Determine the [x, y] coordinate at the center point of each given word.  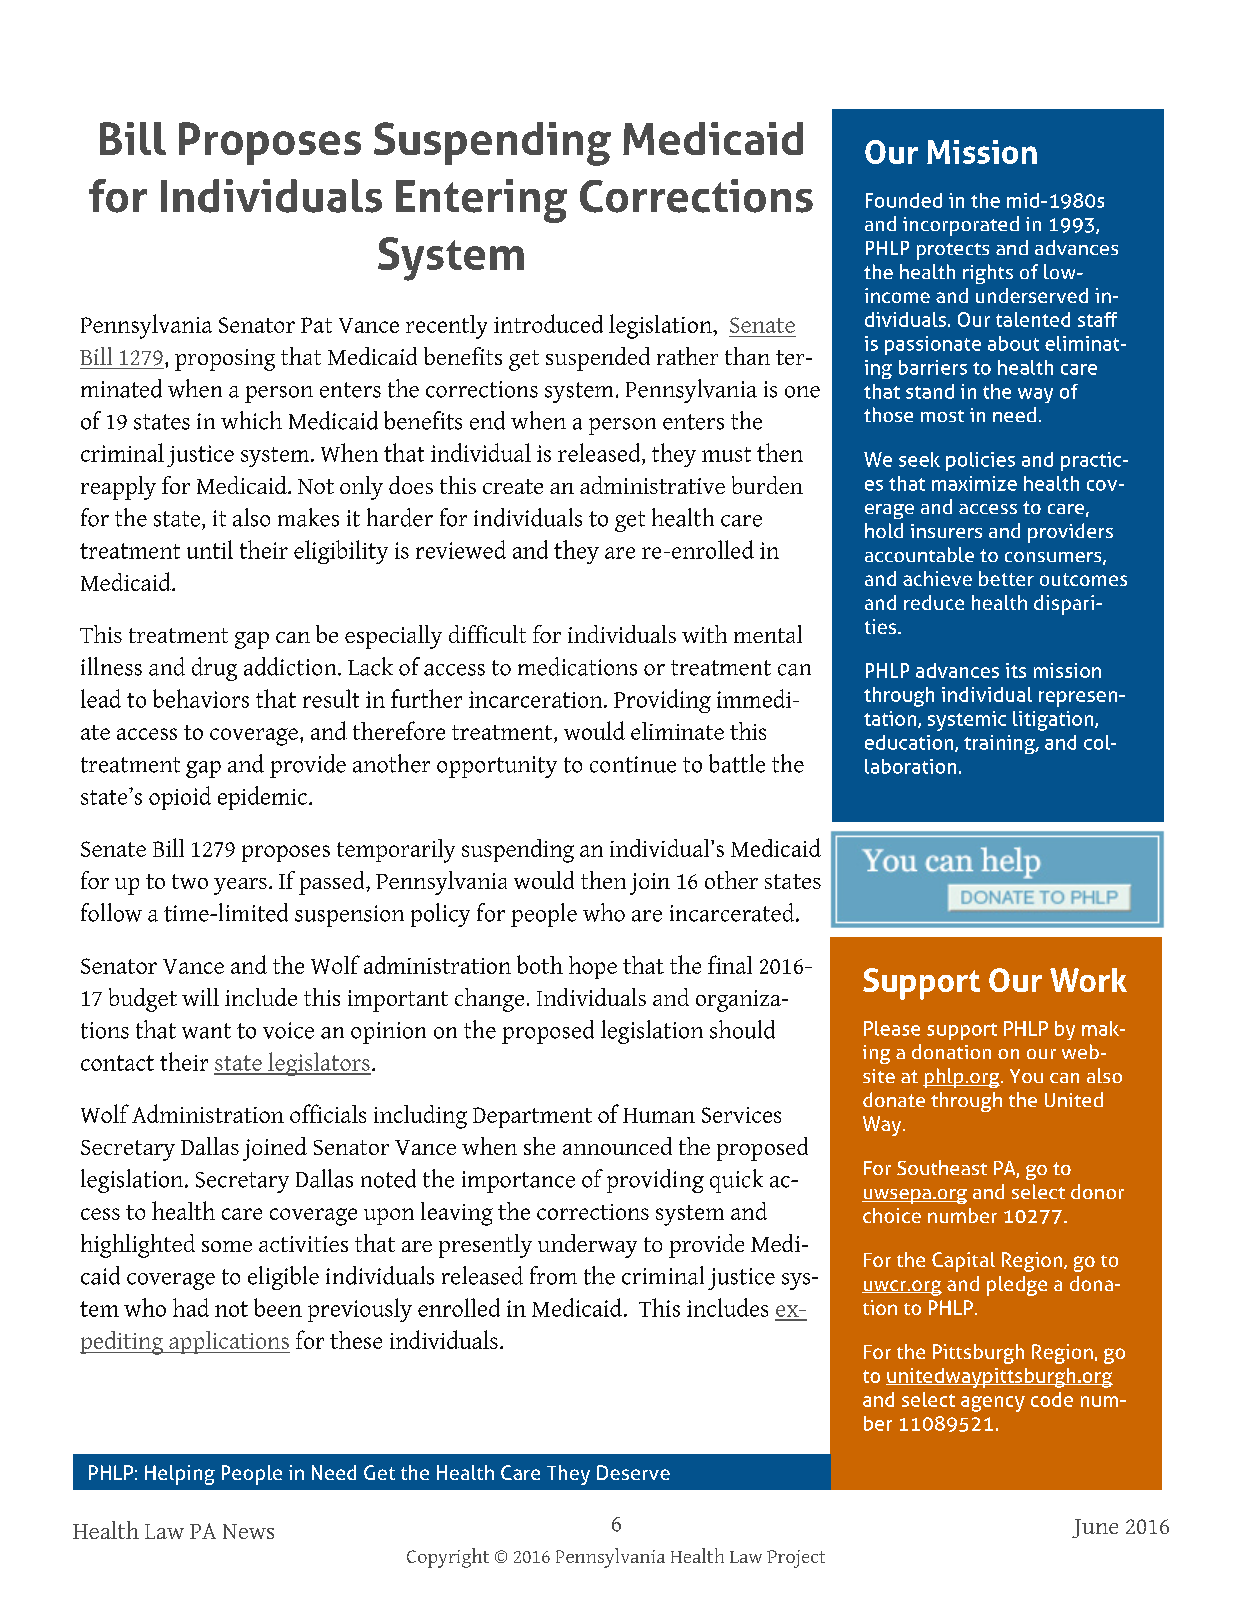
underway [587, 1246]
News [248, 1531]
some [227, 1246]
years [240, 886]
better [1006, 578]
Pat [316, 325]
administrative [652, 485]
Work [1088, 980]
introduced [548, 323]
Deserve [633, 1472]
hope [593, 967]
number [962, 1215]
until [210, 549]
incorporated [961, 226]
